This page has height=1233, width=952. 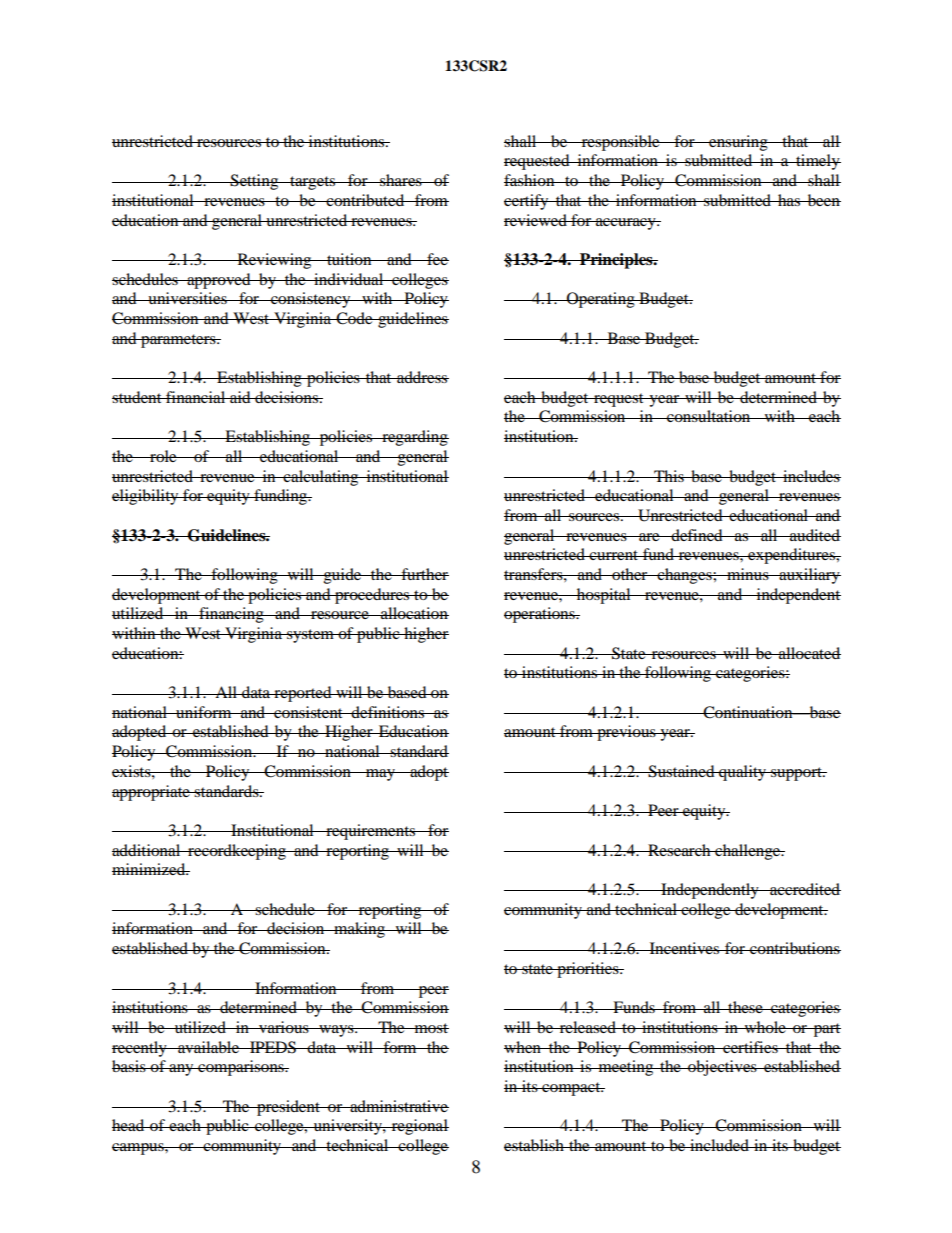 What do you see at coordinates (371, 832) in the page?
I see `requirements` at bounding box center [371, 832].
